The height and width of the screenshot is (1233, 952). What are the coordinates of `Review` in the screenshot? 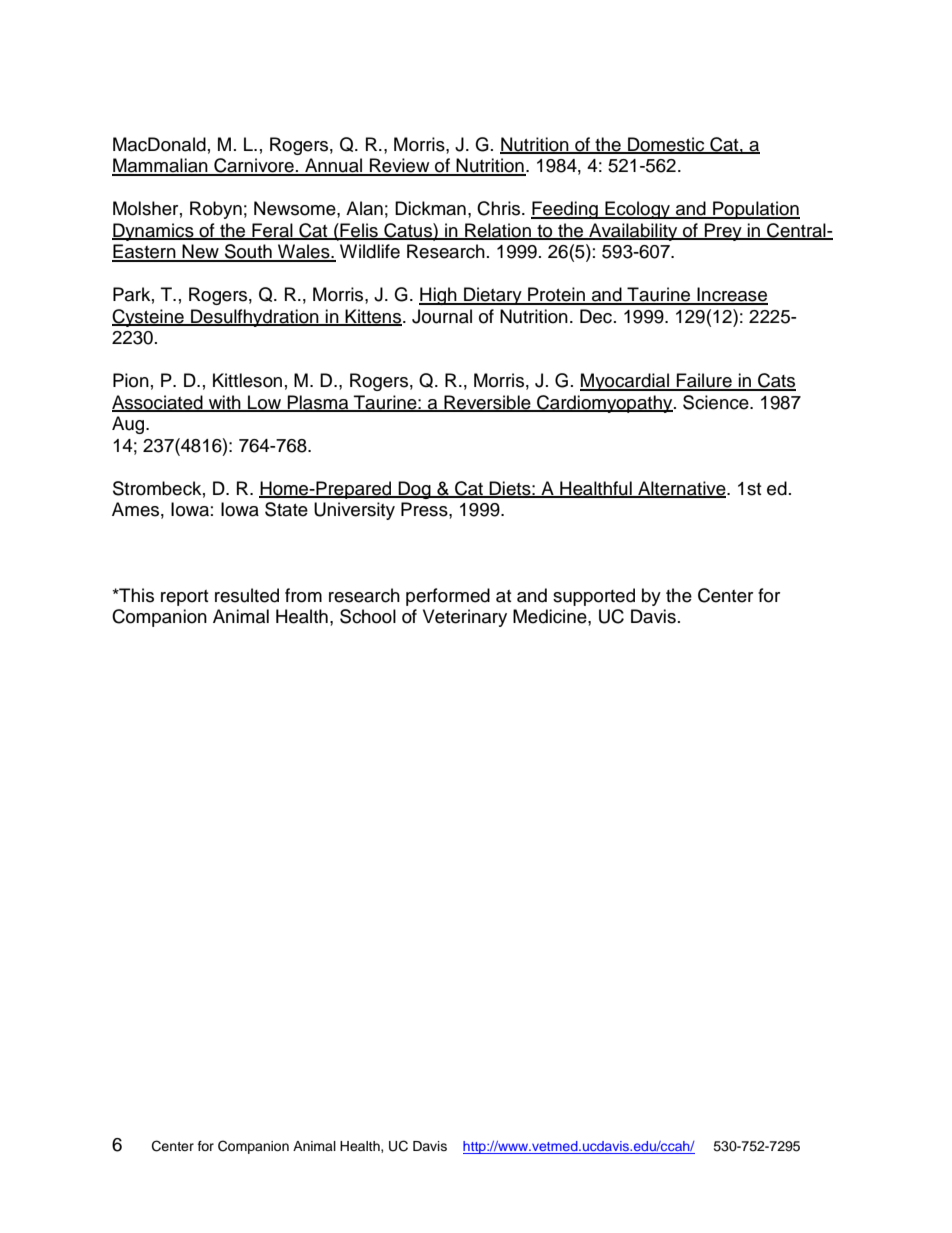 It's located at (400, 166).
